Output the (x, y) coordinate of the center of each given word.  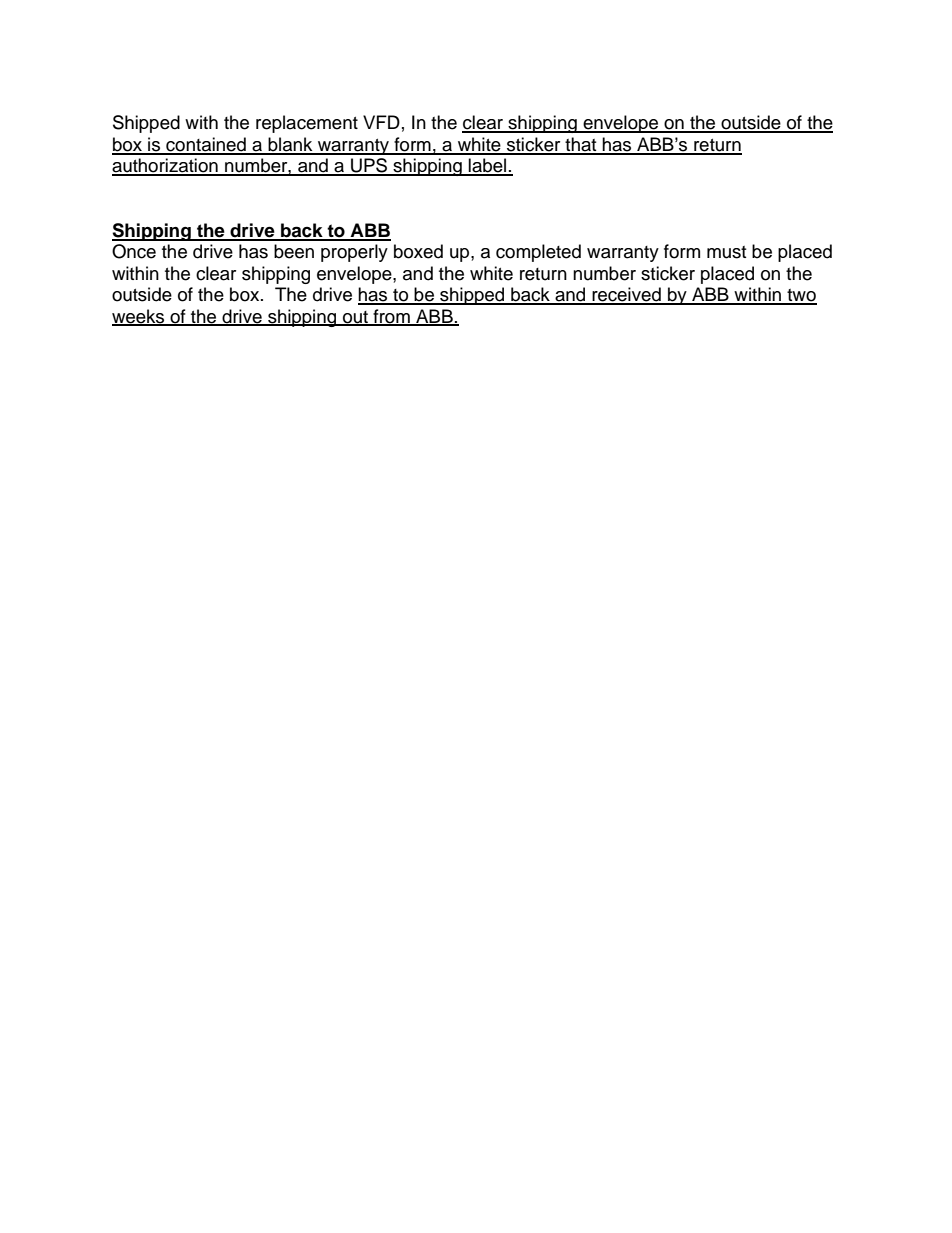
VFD (381, 122)
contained (206, 145)
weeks (139, 317)
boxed (418, 251)
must (726, 252)
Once (134, 251)
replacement (307, 124)
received (626, 295)
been (294, 251)
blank (290, 145)
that (581, 145)
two (801, 296)
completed (538, 253)
